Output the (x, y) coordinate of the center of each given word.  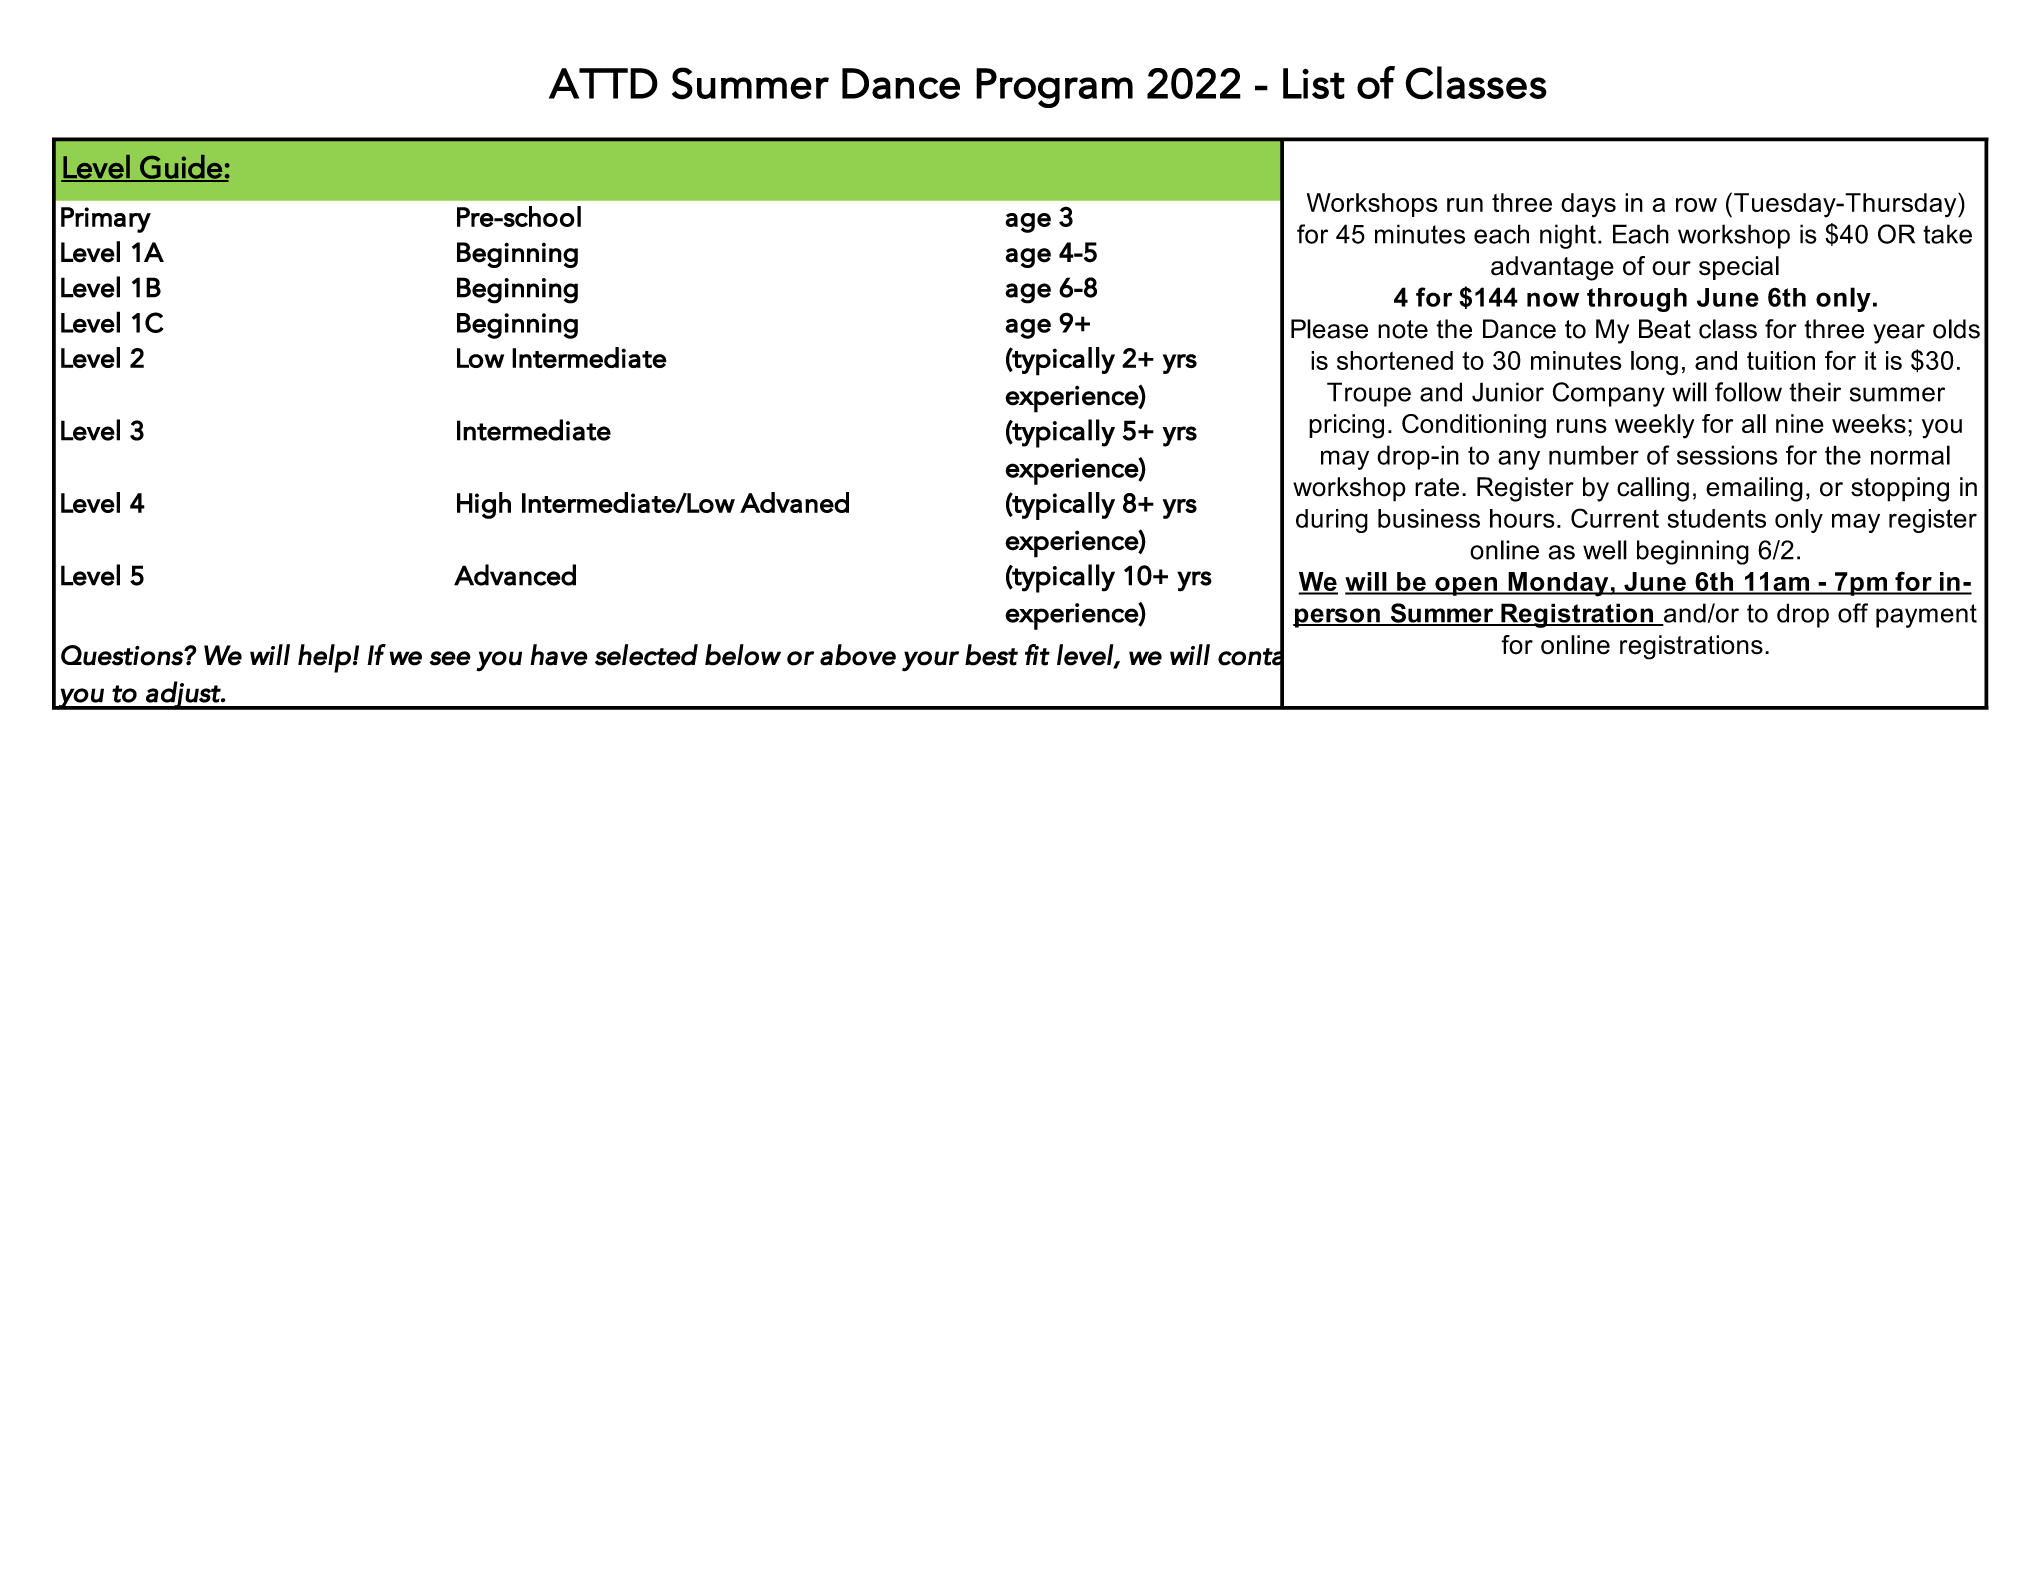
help (324, 658)
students (1717, 518)
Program (1054, 88)
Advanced (515, 575)
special (1739, 268)
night (1568, 236)
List (1314, 83)
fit (1037, 655)
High (484, 505)
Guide (181, 168)
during (1332, 521)
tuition (1781, 360)
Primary (106, 220)
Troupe (1369, 394)
